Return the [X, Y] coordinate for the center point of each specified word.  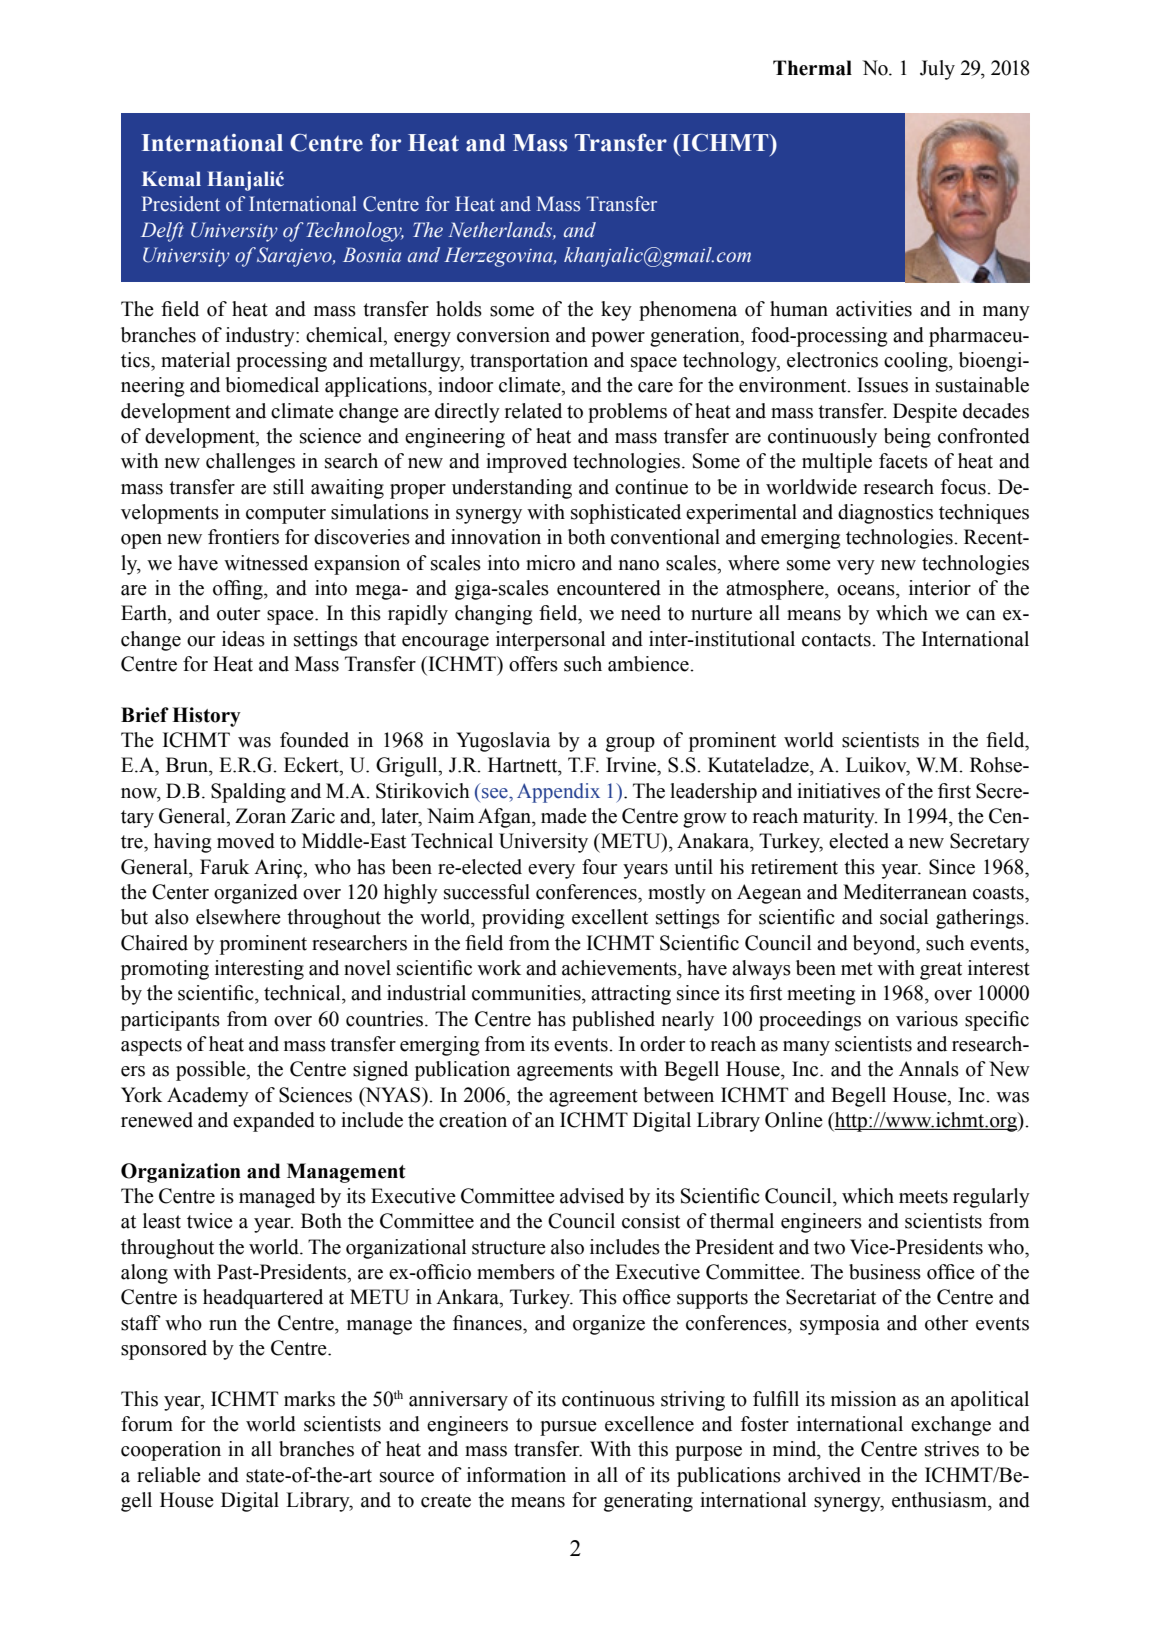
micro [550, 563]
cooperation [171, 1451]
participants [170, 1021]
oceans [867, 590]
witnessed [266, 563]
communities [527, 993]
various [927, 1019]
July [937, 70]
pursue [568, 1428]
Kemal [171, 179]
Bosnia [372, 255]
